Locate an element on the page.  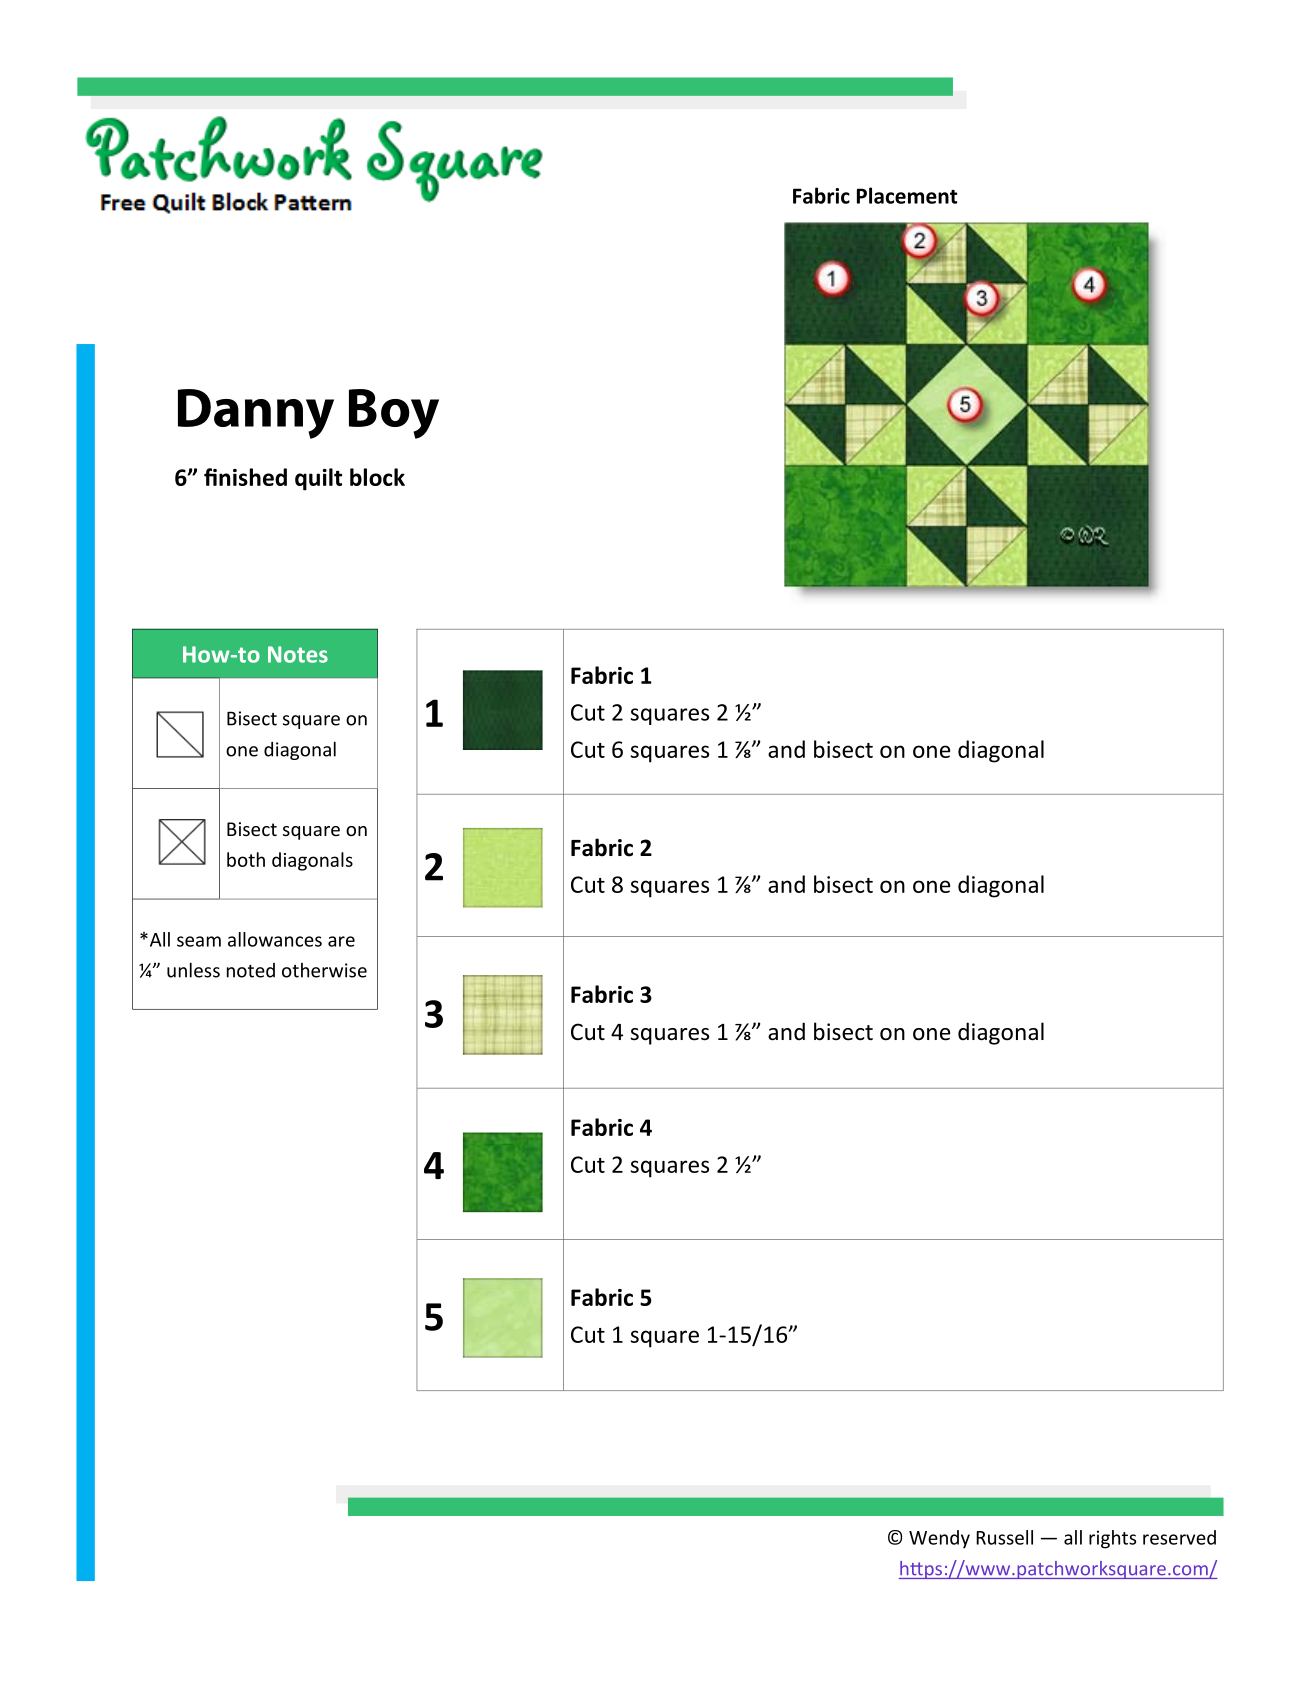
Russell is located at coordinates (1004, 1537).
